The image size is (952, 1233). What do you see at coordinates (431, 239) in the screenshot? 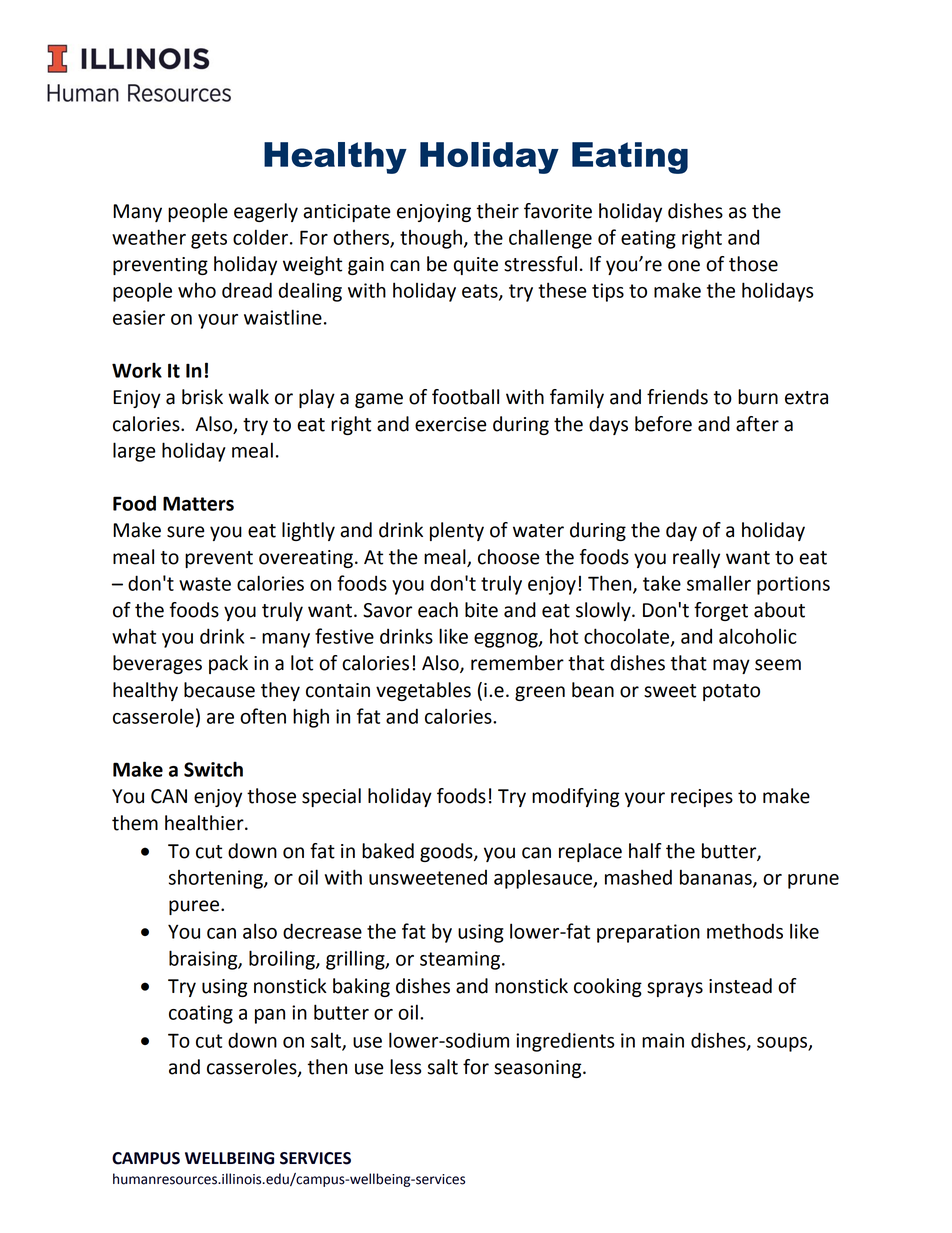
I see `though` at bounding box center [431, 239].
